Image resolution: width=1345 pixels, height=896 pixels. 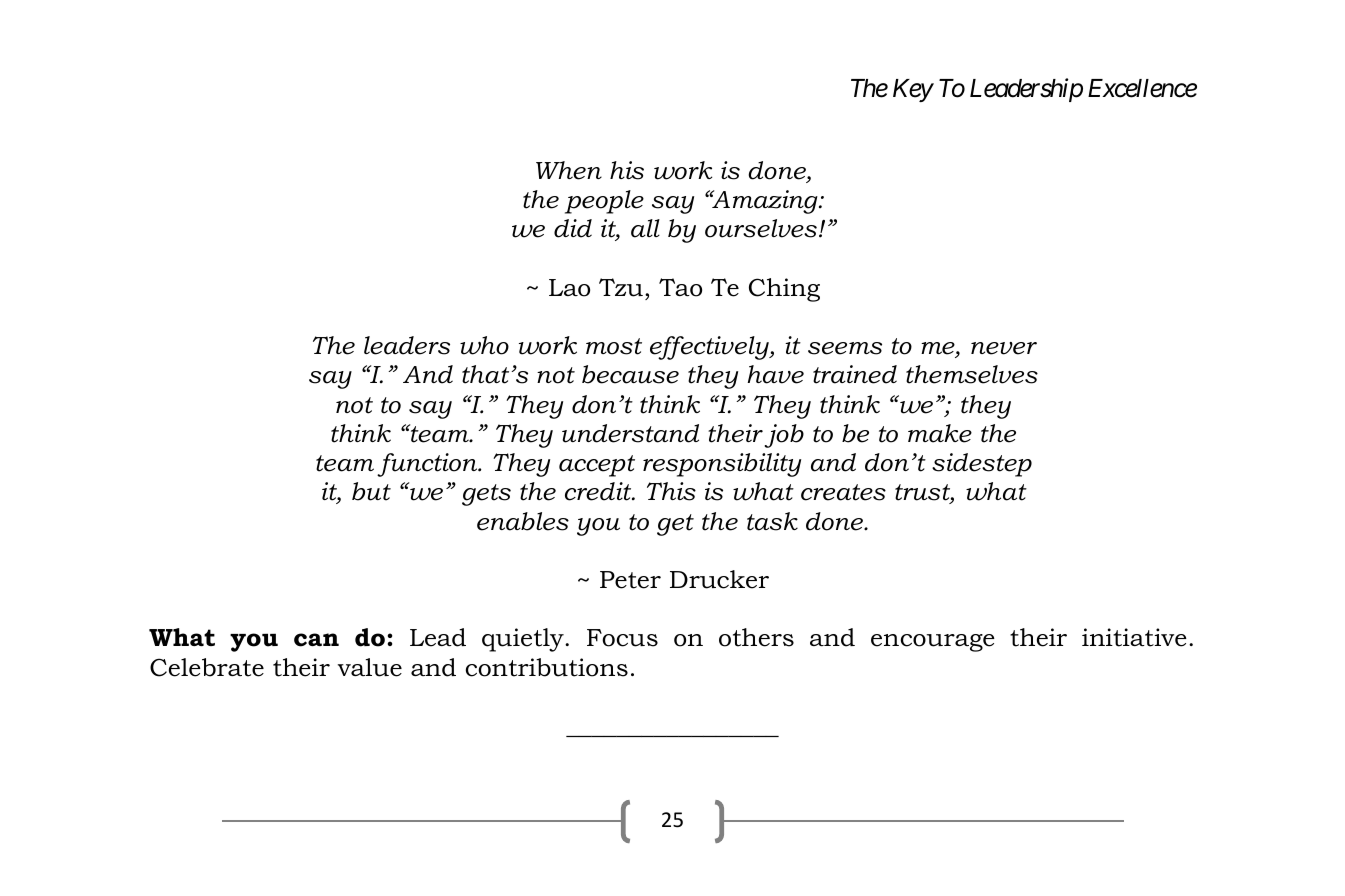 What do you see at coordinates (761, 228) in the screenshot?
I see `ourselves` at bounding box center [761, 228].
